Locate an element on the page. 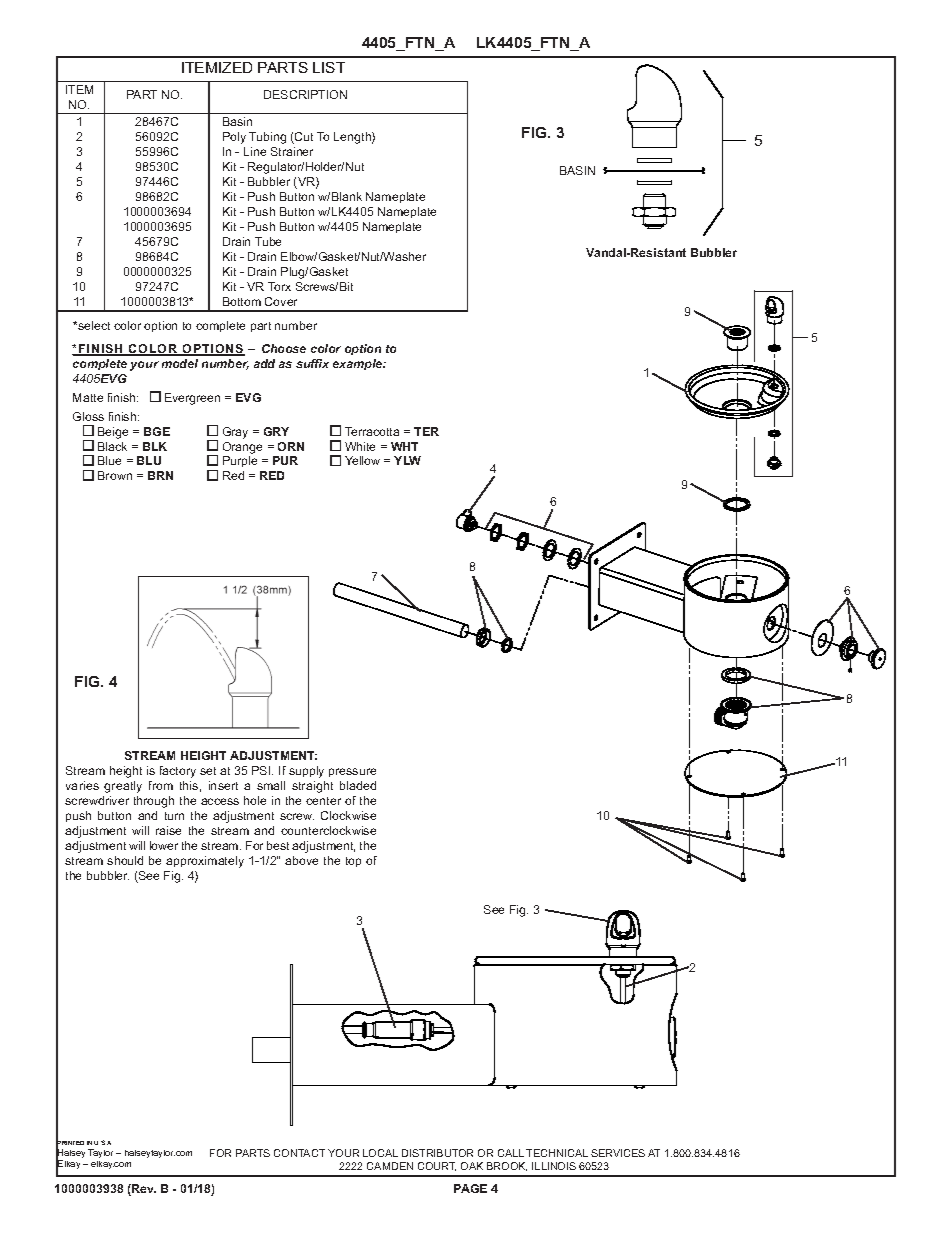 This document has height=1233, width=952. factory is located at coordinates (178, 772).
